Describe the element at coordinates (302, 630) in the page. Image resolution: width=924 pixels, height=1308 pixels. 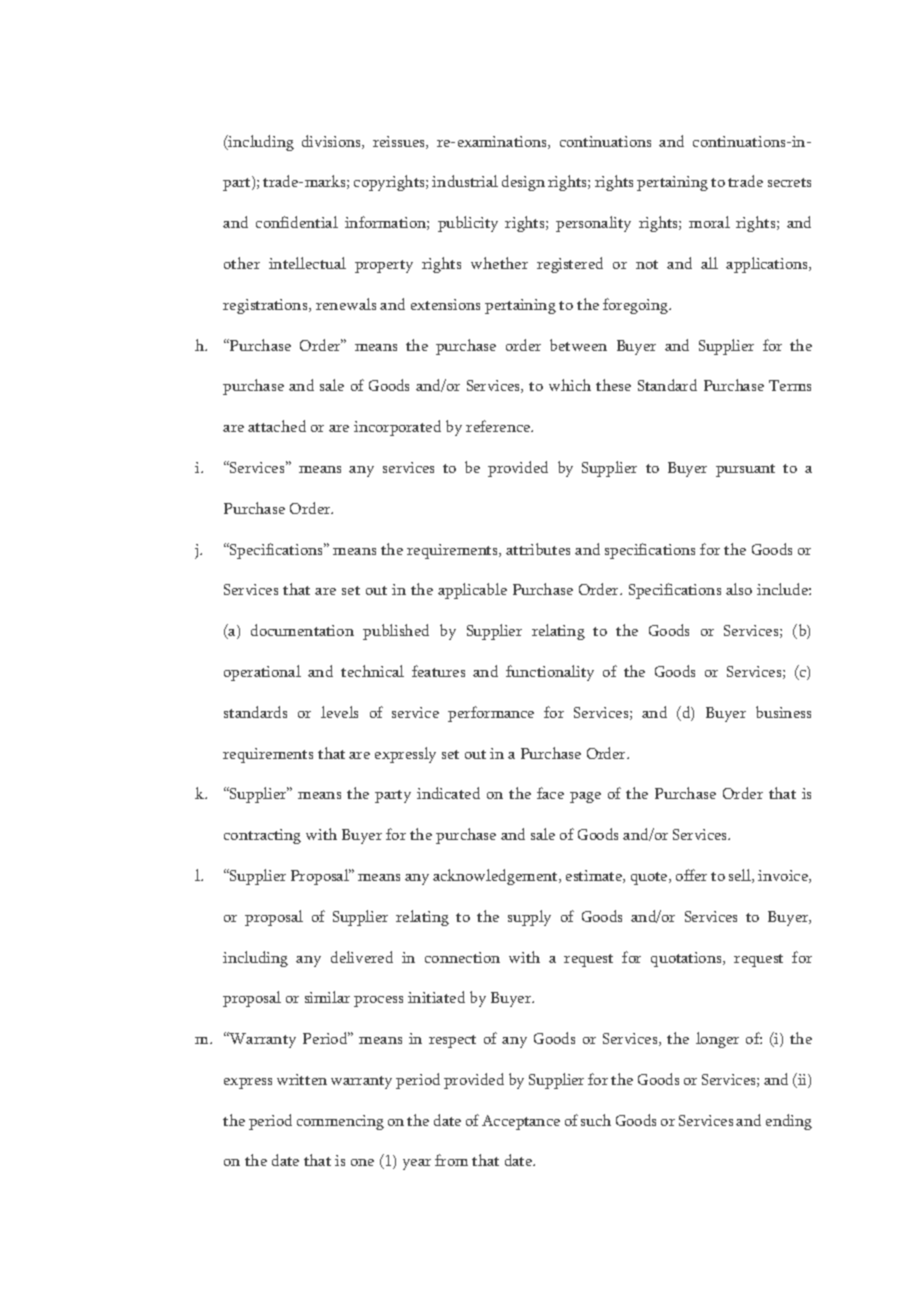
I see `documentation` at that location.
